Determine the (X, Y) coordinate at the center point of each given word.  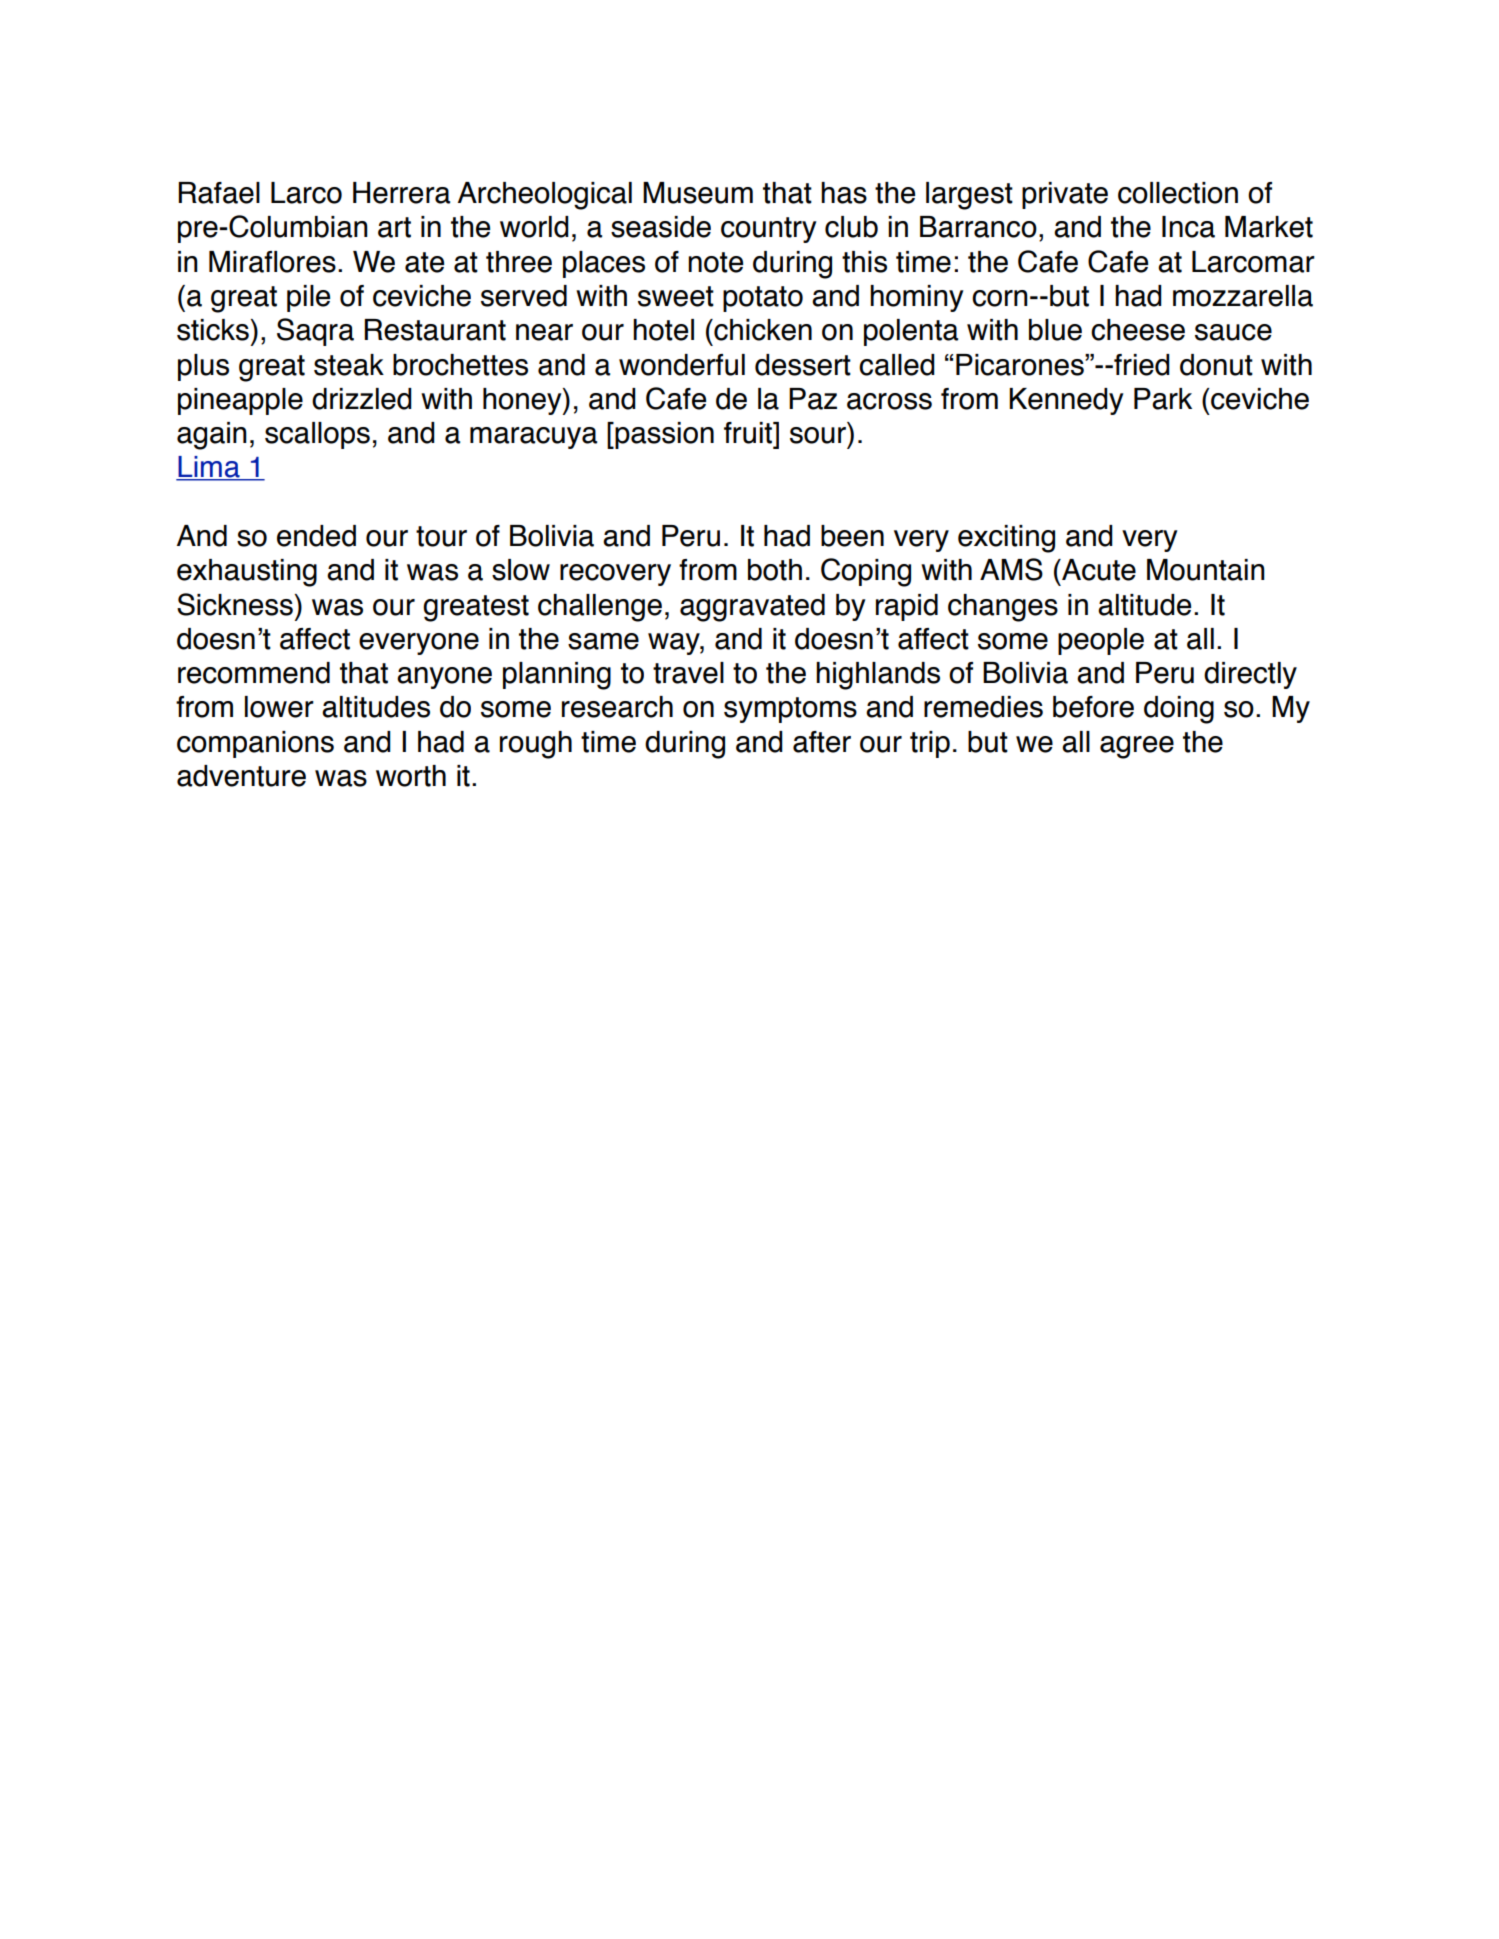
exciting (1006, 539)
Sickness (235, 604)
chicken (762, 330)
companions (255, 744)
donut (1216, 365)
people (1101, 641)
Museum (698, 193)
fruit (749, 433)
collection (1178, 193)
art (394, 227)
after (822, 742)
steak (349, 365)
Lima (209, 468)
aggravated (752, 608)
